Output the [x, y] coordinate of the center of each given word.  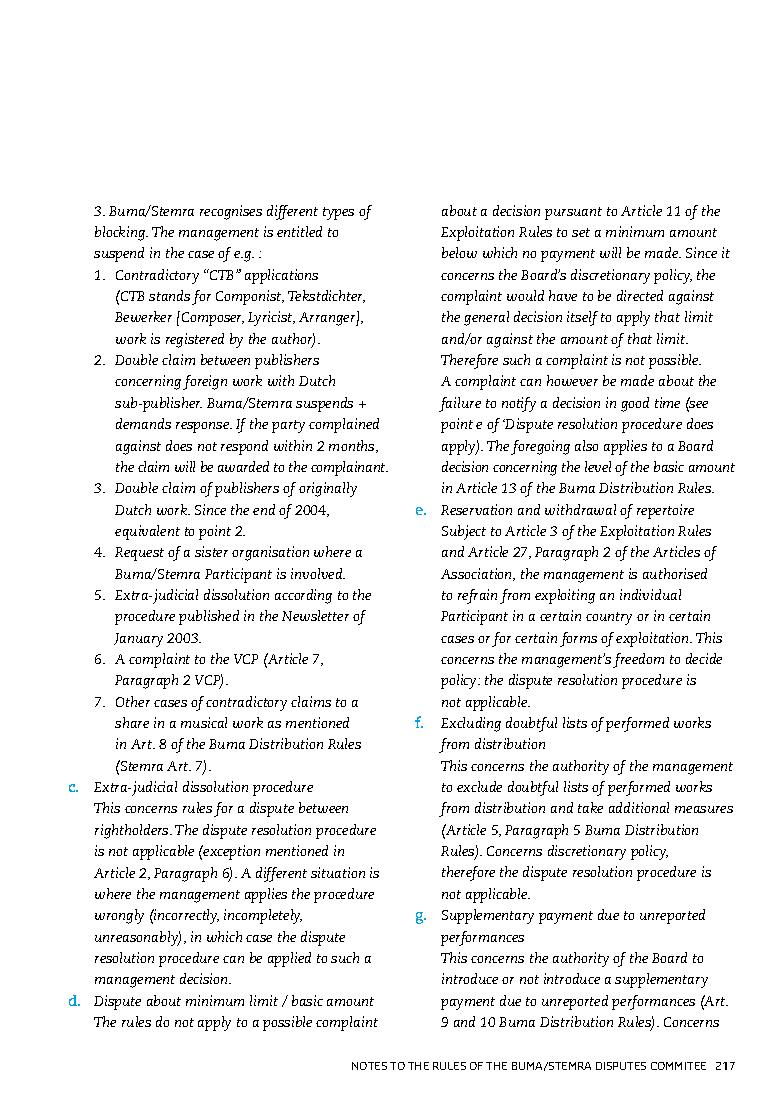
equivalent [147, 532]
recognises [231, 212]
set [581, 232]
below [459, 252]
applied [289, 959]
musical [204, 722]
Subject [464, 532]
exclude [479, 786]
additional [639, 807]
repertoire [665, 511]
